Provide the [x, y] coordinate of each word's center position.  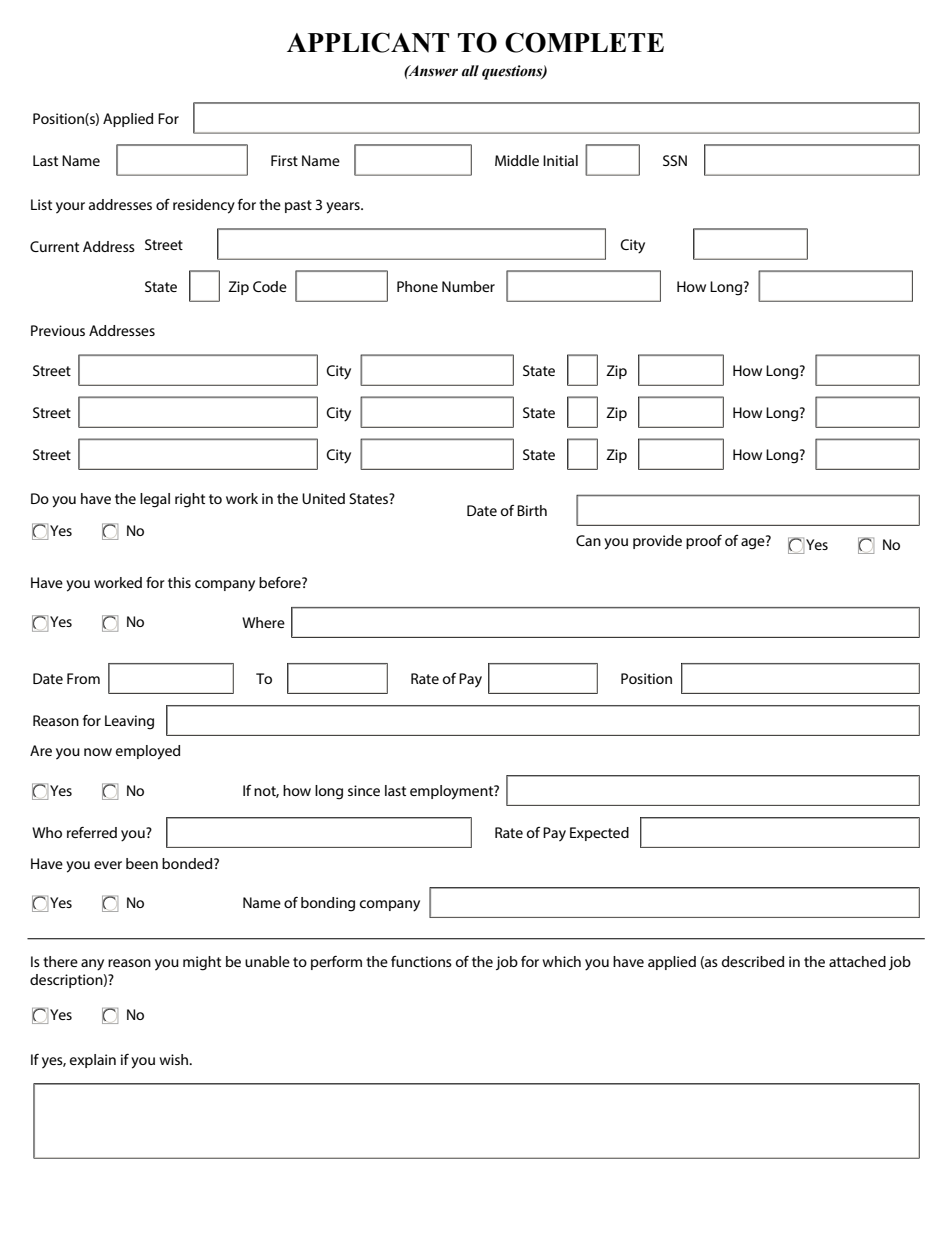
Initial [560, 160]
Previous [58, 330]
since [364, 790]
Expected [599, 834]
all [470, 71]
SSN [675, 160]
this [179, 582]
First [284, 160]
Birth [532, 510]
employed [148, 752]
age [754, 543]
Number [468, 286]
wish [175, 1059]
